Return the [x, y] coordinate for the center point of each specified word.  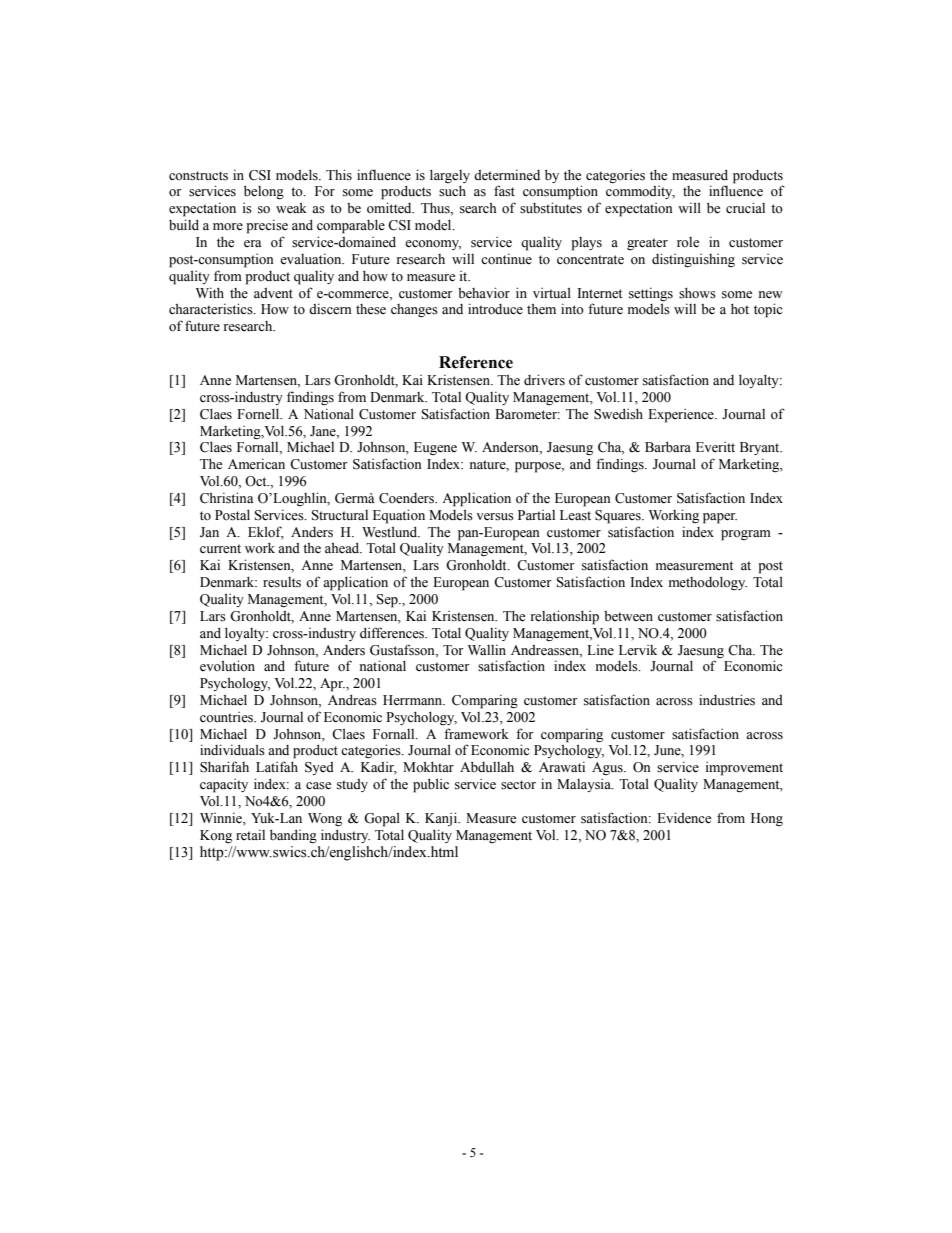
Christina [227, 498]
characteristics [212, 309]
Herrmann [414, 700]
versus [495, 517]
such [452, 191]
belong [264, 192]
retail [250, 834]
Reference [476, 362]
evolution [227, 666]
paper [720, 518]
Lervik [638, 650]
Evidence [684, 818]
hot [740, 309]
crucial [745, 207]
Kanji [442, 819]
